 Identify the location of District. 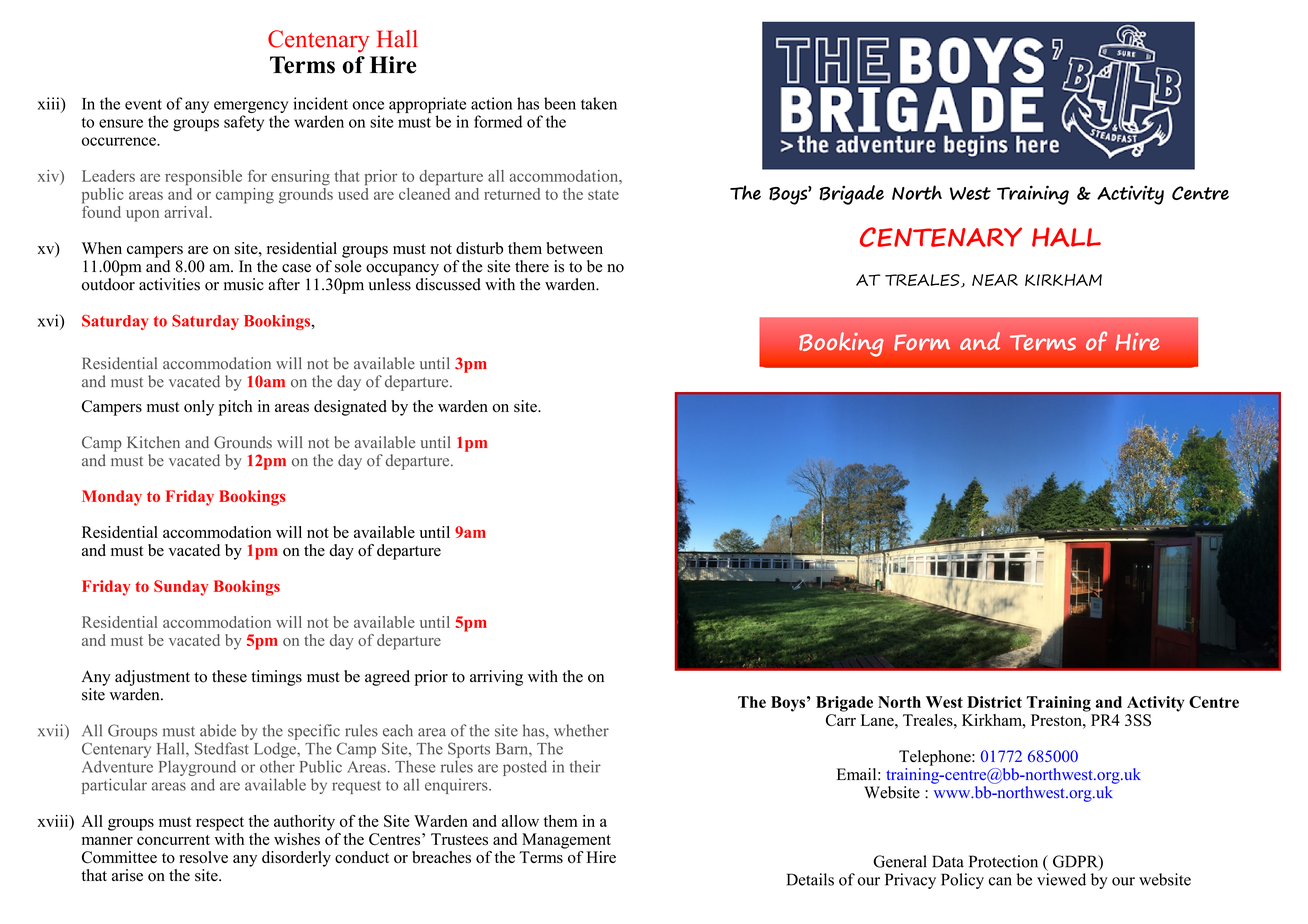
(994, 702).
